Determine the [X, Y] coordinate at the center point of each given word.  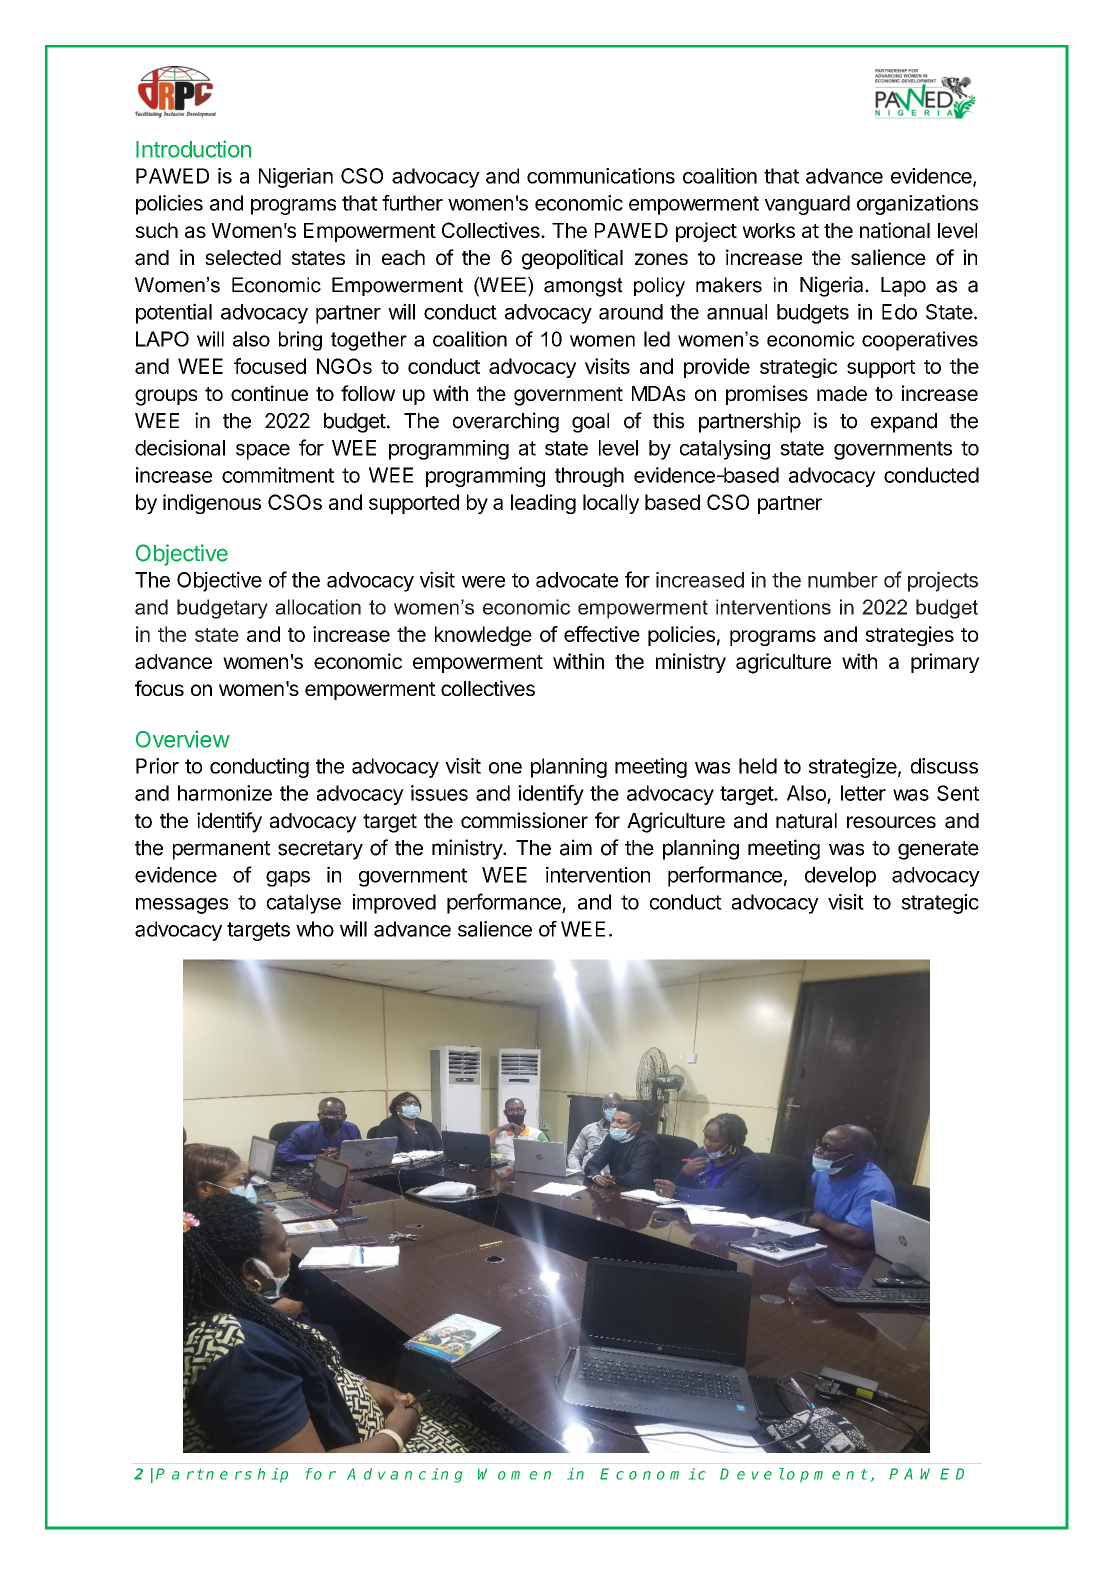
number [843, 580]
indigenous [212, 504]
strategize [853, 768]
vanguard [807, 205]
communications [601, 176]
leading [543, 504]
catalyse [304, 904]
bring [300, 341]
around [631, 312]
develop [840, 877]
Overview [183, 739]
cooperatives [920, 341]
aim [576, 847]
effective [602, 634]
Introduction [193, 149]
